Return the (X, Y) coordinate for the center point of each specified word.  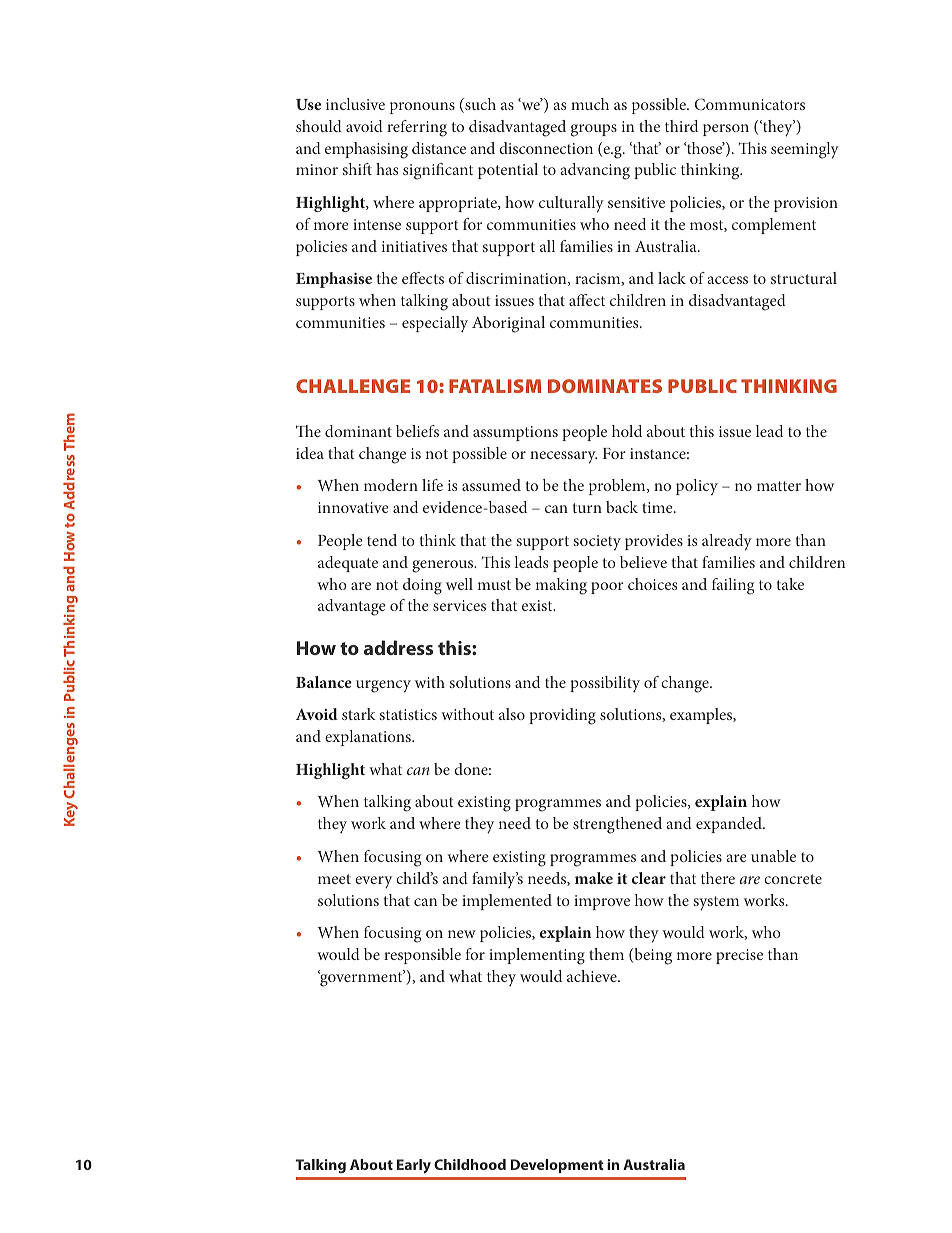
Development (557, 1166)
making (561, 586)
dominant (358, 431)
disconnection (546, 148)
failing (733, 586)
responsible (422, 956)
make (594, 878)
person (726, 130)
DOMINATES (605, 386)
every (373, 882)
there (718, 878)
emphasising (366, 150)
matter (779, 486)
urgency (383, 686)
